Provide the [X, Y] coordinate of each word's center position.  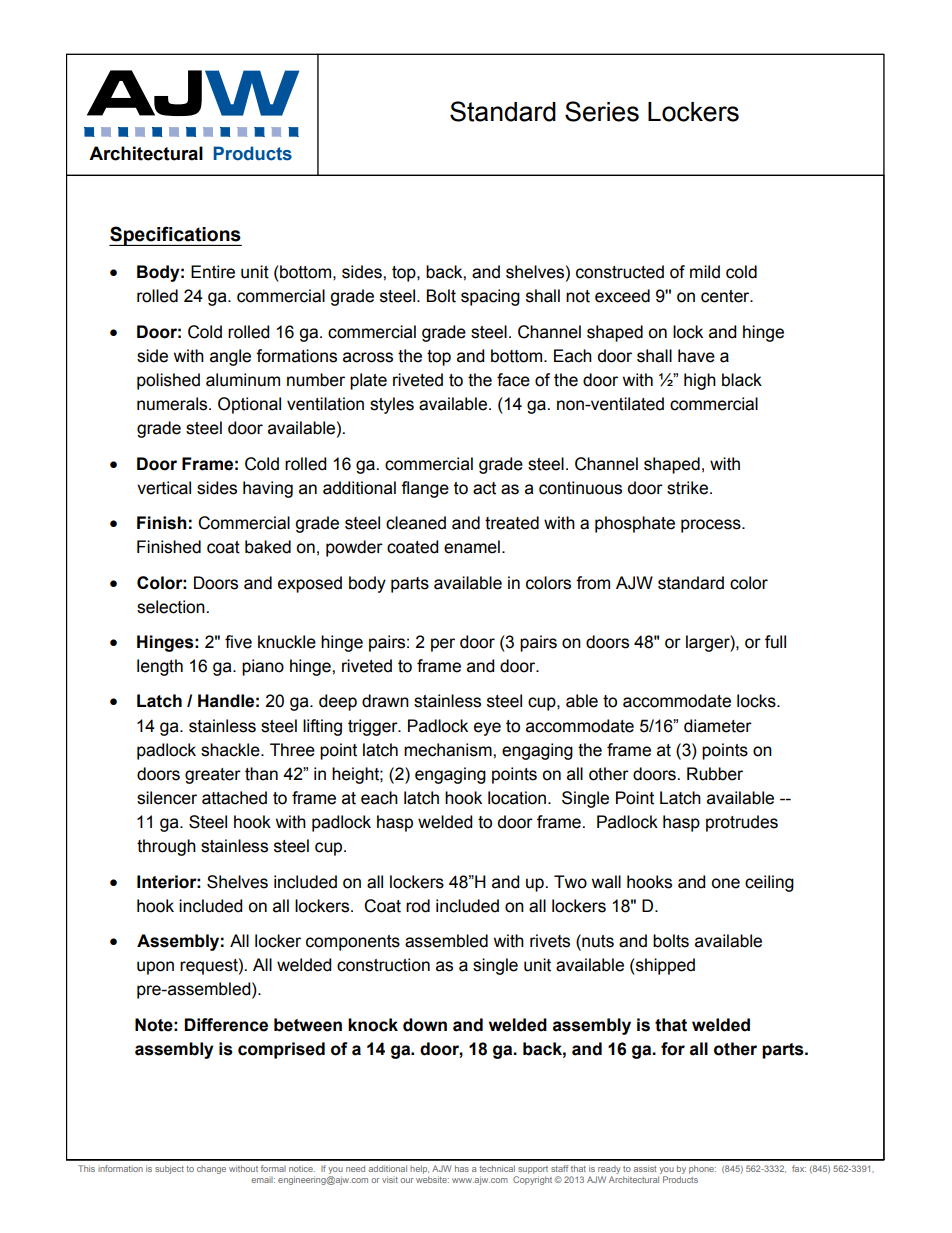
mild [705, 272]
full [775, 642]
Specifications [175, 236]
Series [602, 111]
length [160, 667]
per [443, 645]
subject [169, 1169]
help [419, 1169]
